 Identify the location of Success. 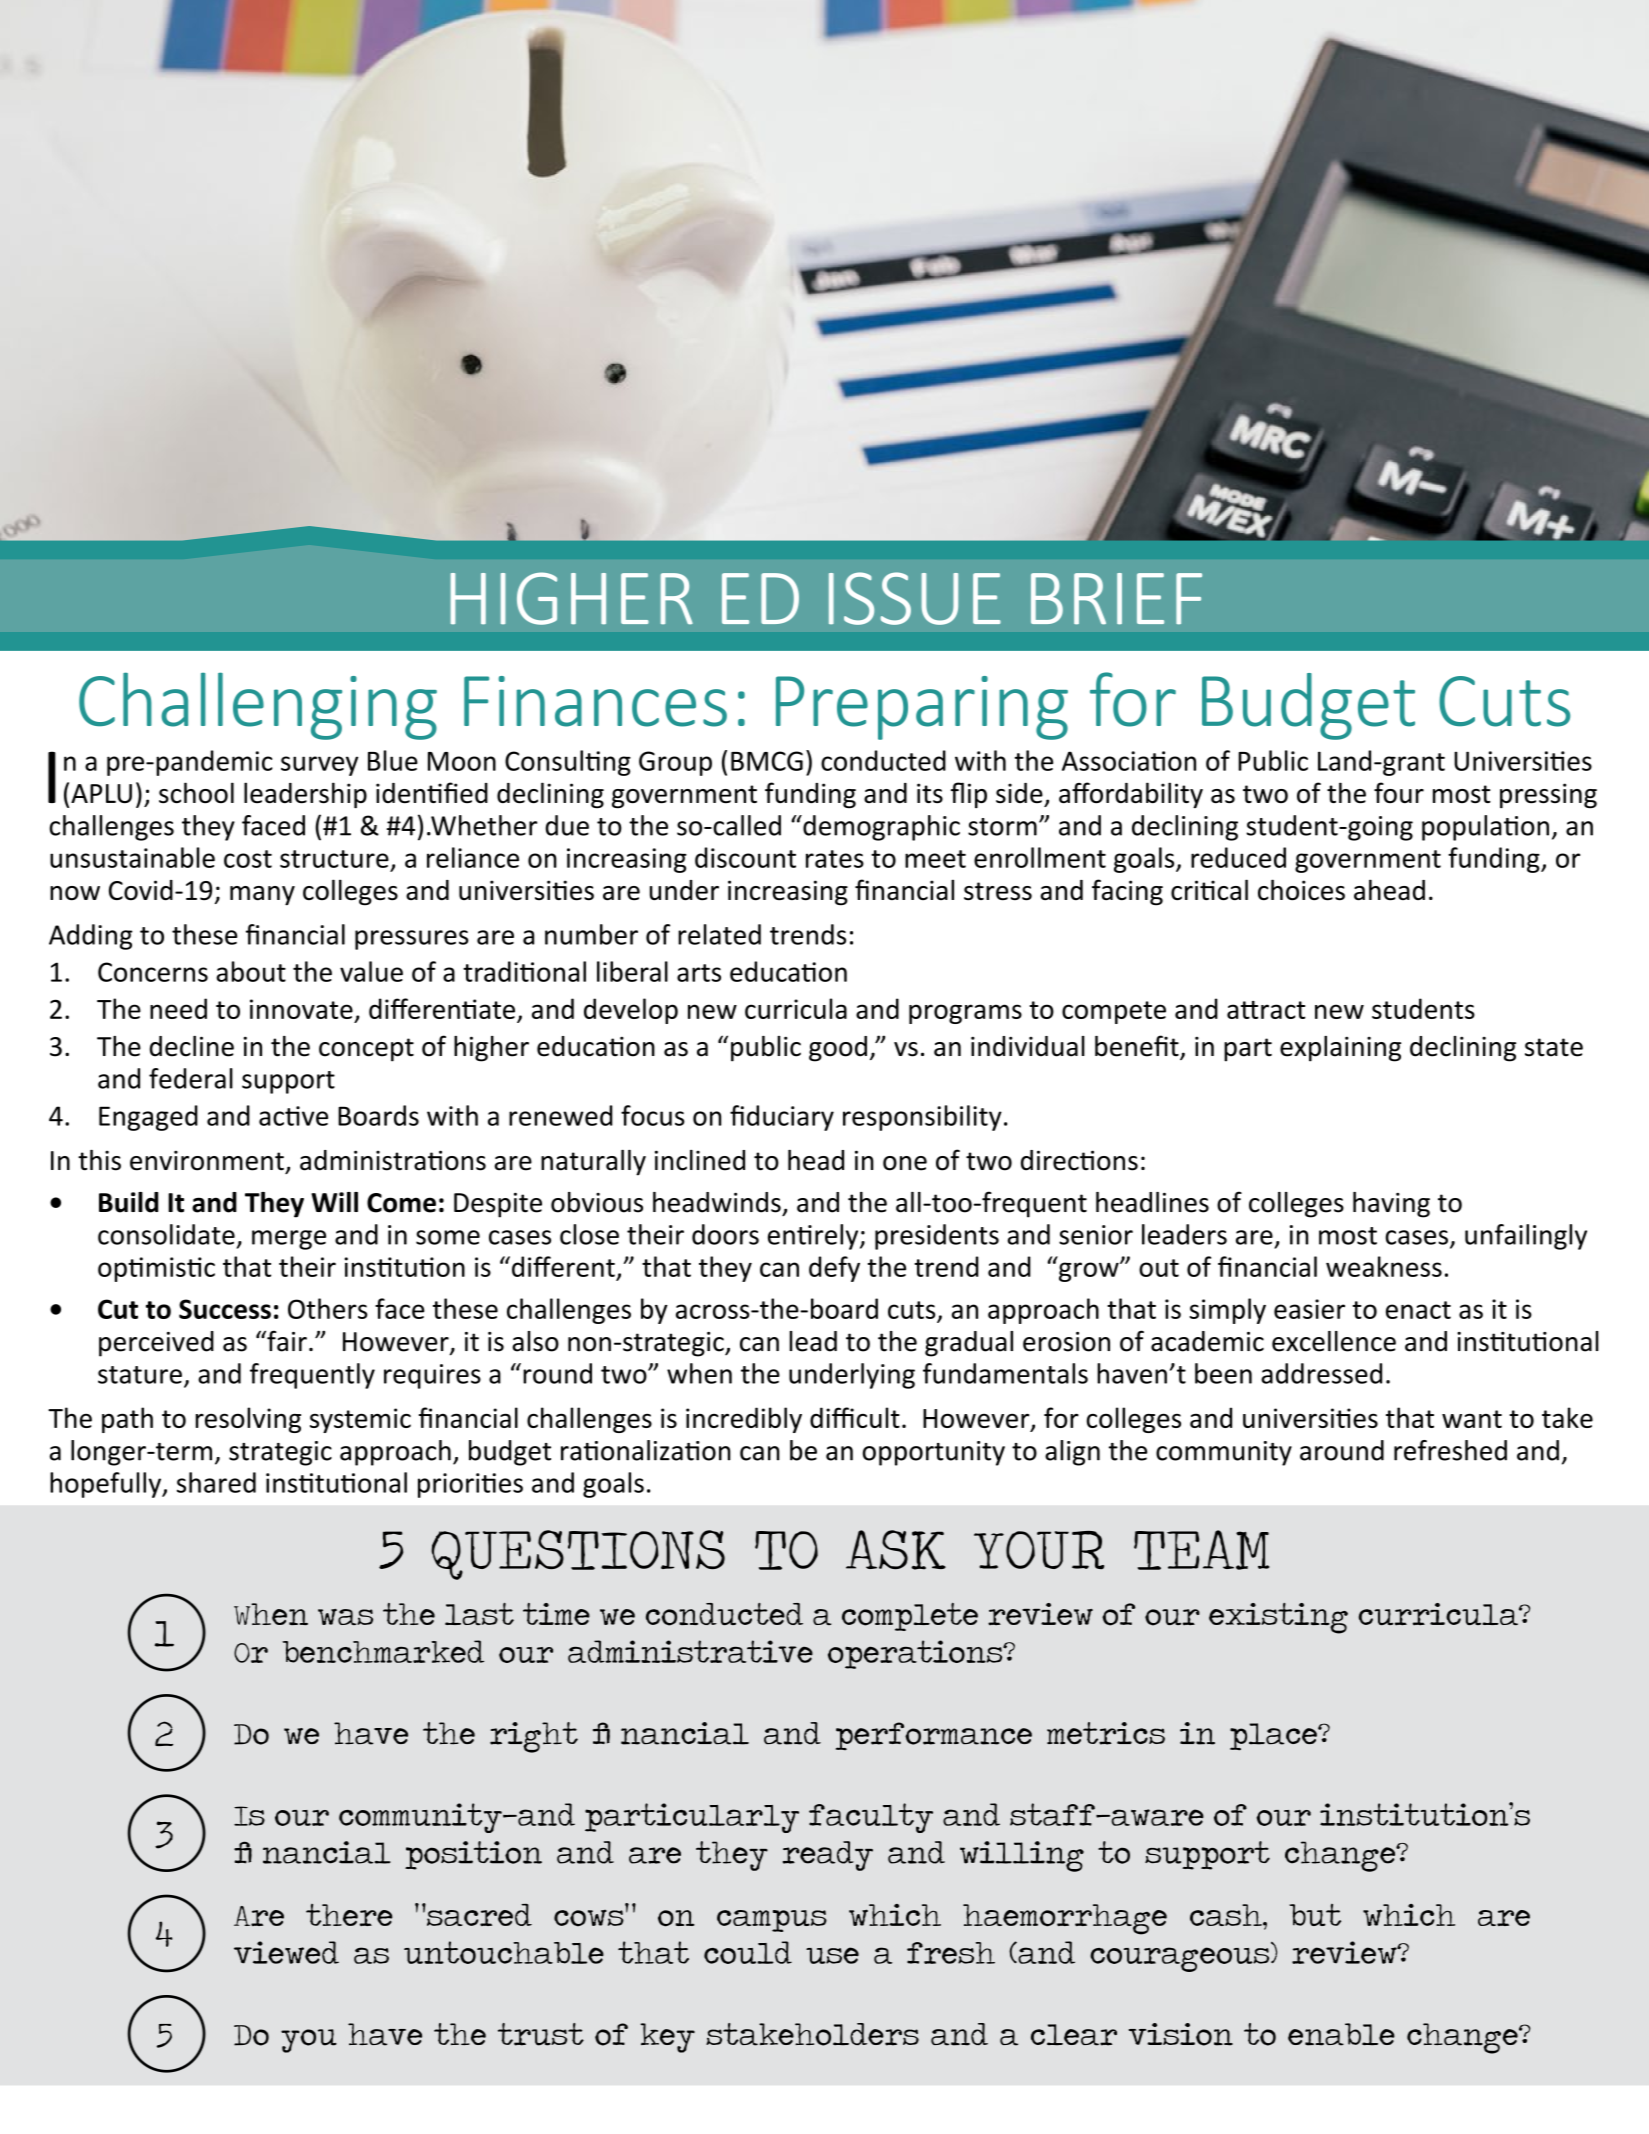
(225, 1309).
